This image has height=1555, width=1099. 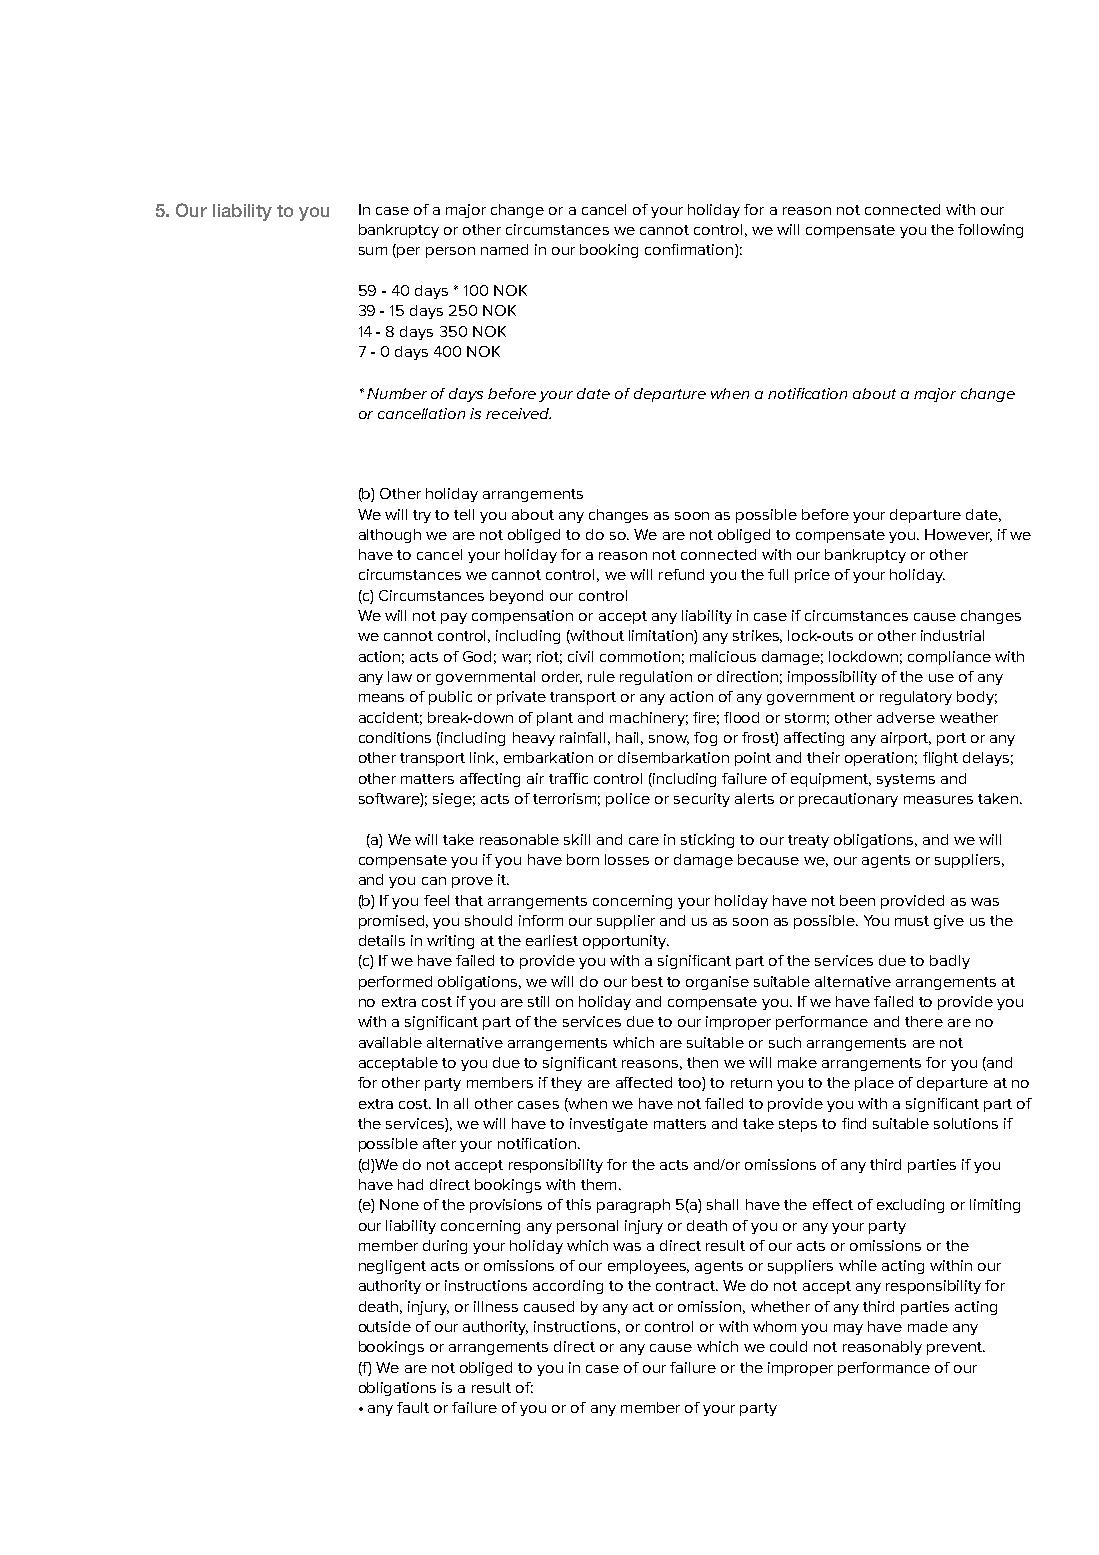 What do you see at coordinates (504, 249) in the image?
I see `named` at bounding box center [504, 249].
